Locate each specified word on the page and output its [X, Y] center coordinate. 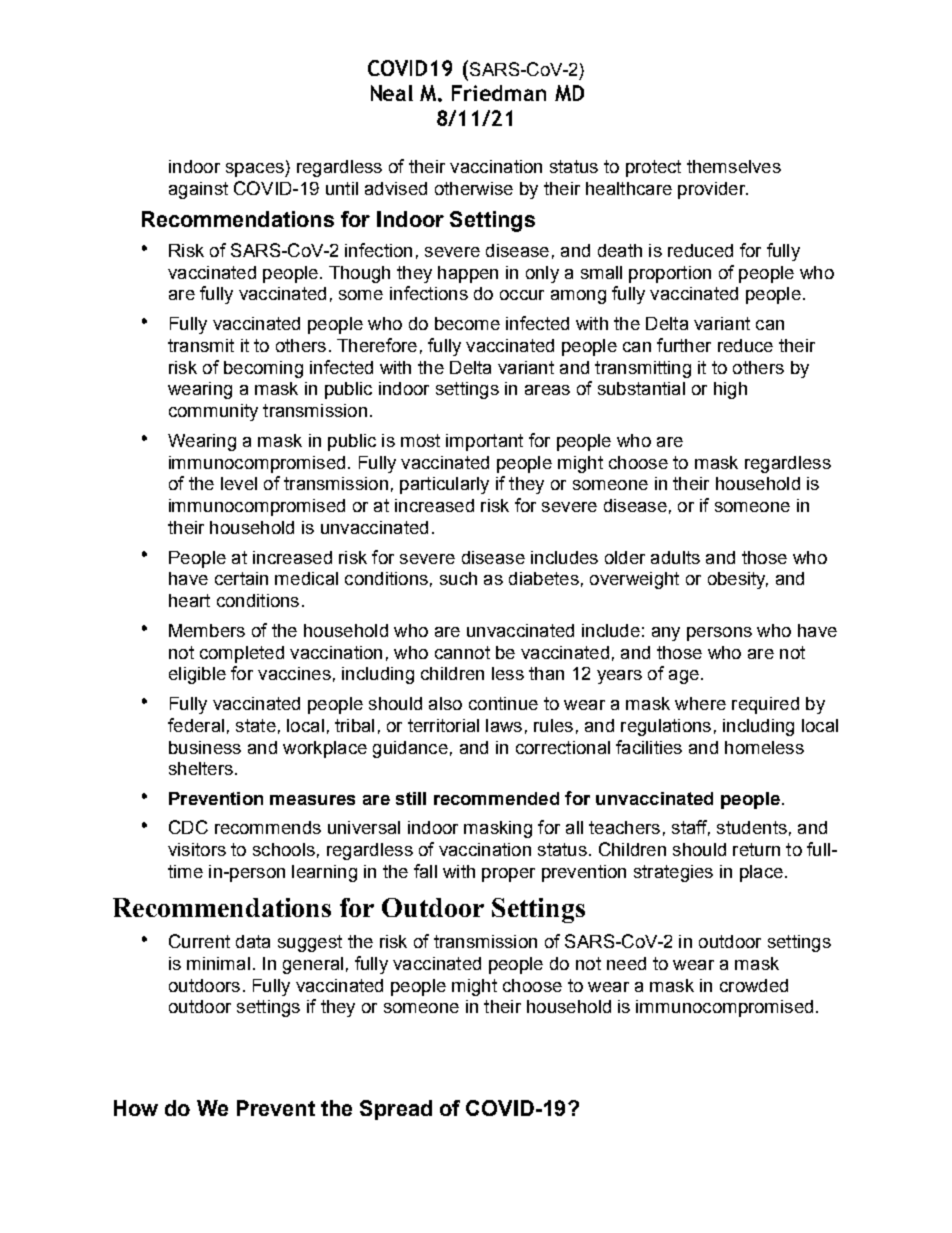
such [458, 578]
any [666, 634]
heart [189, 600]
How [136, 1108]
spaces [256, 170]
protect [653, 168]
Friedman [499, 93]
